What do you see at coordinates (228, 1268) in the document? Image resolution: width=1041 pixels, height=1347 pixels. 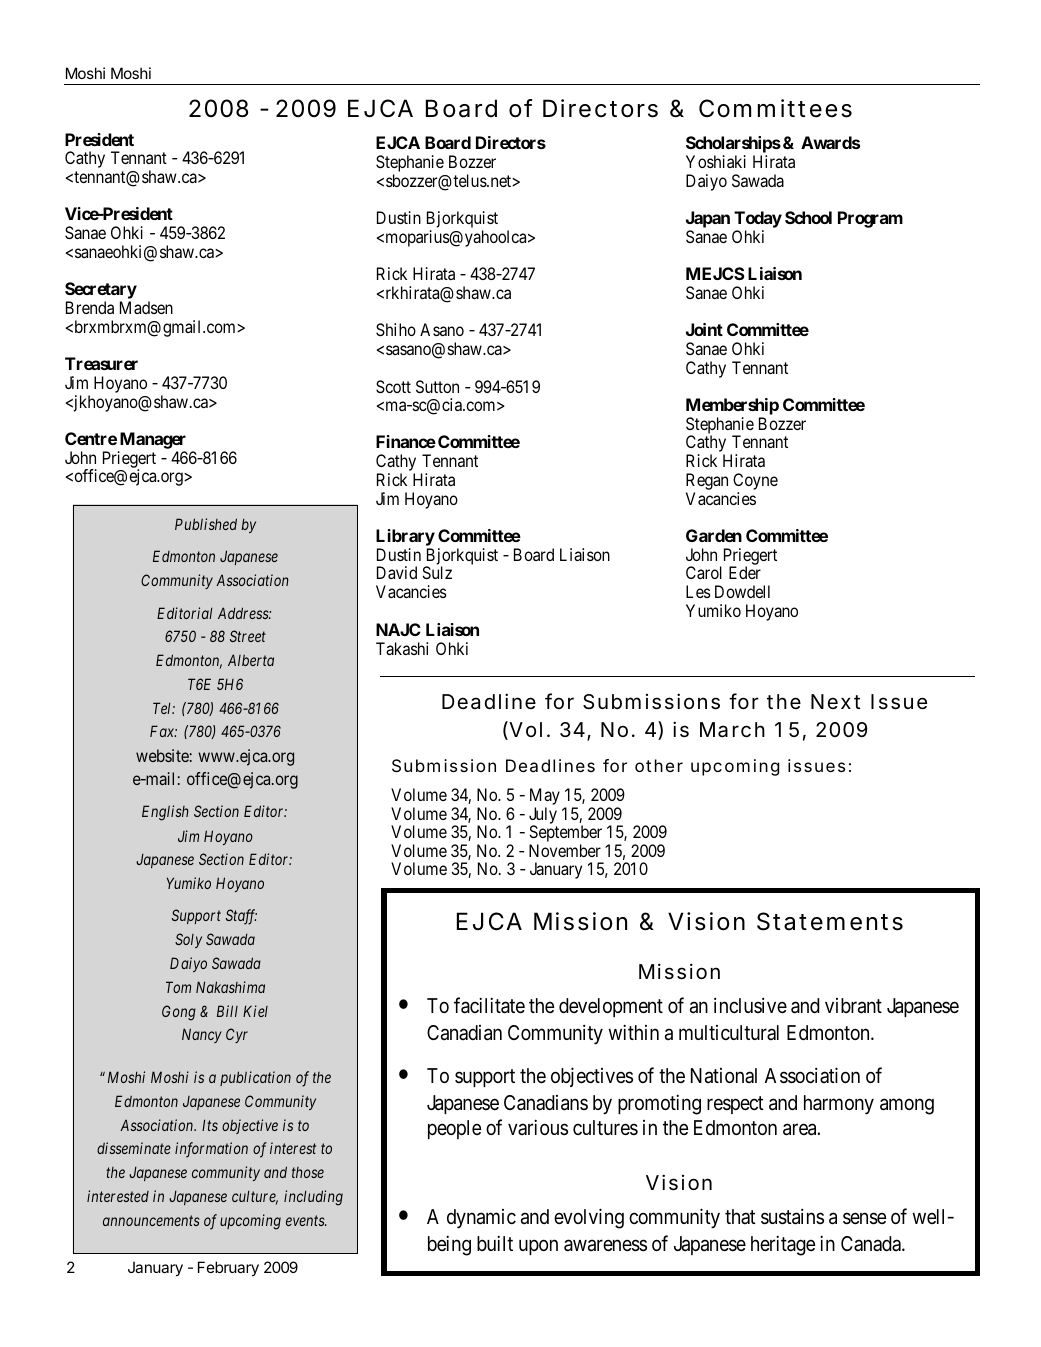 I see `February` at bounding box center [228, 1268].
